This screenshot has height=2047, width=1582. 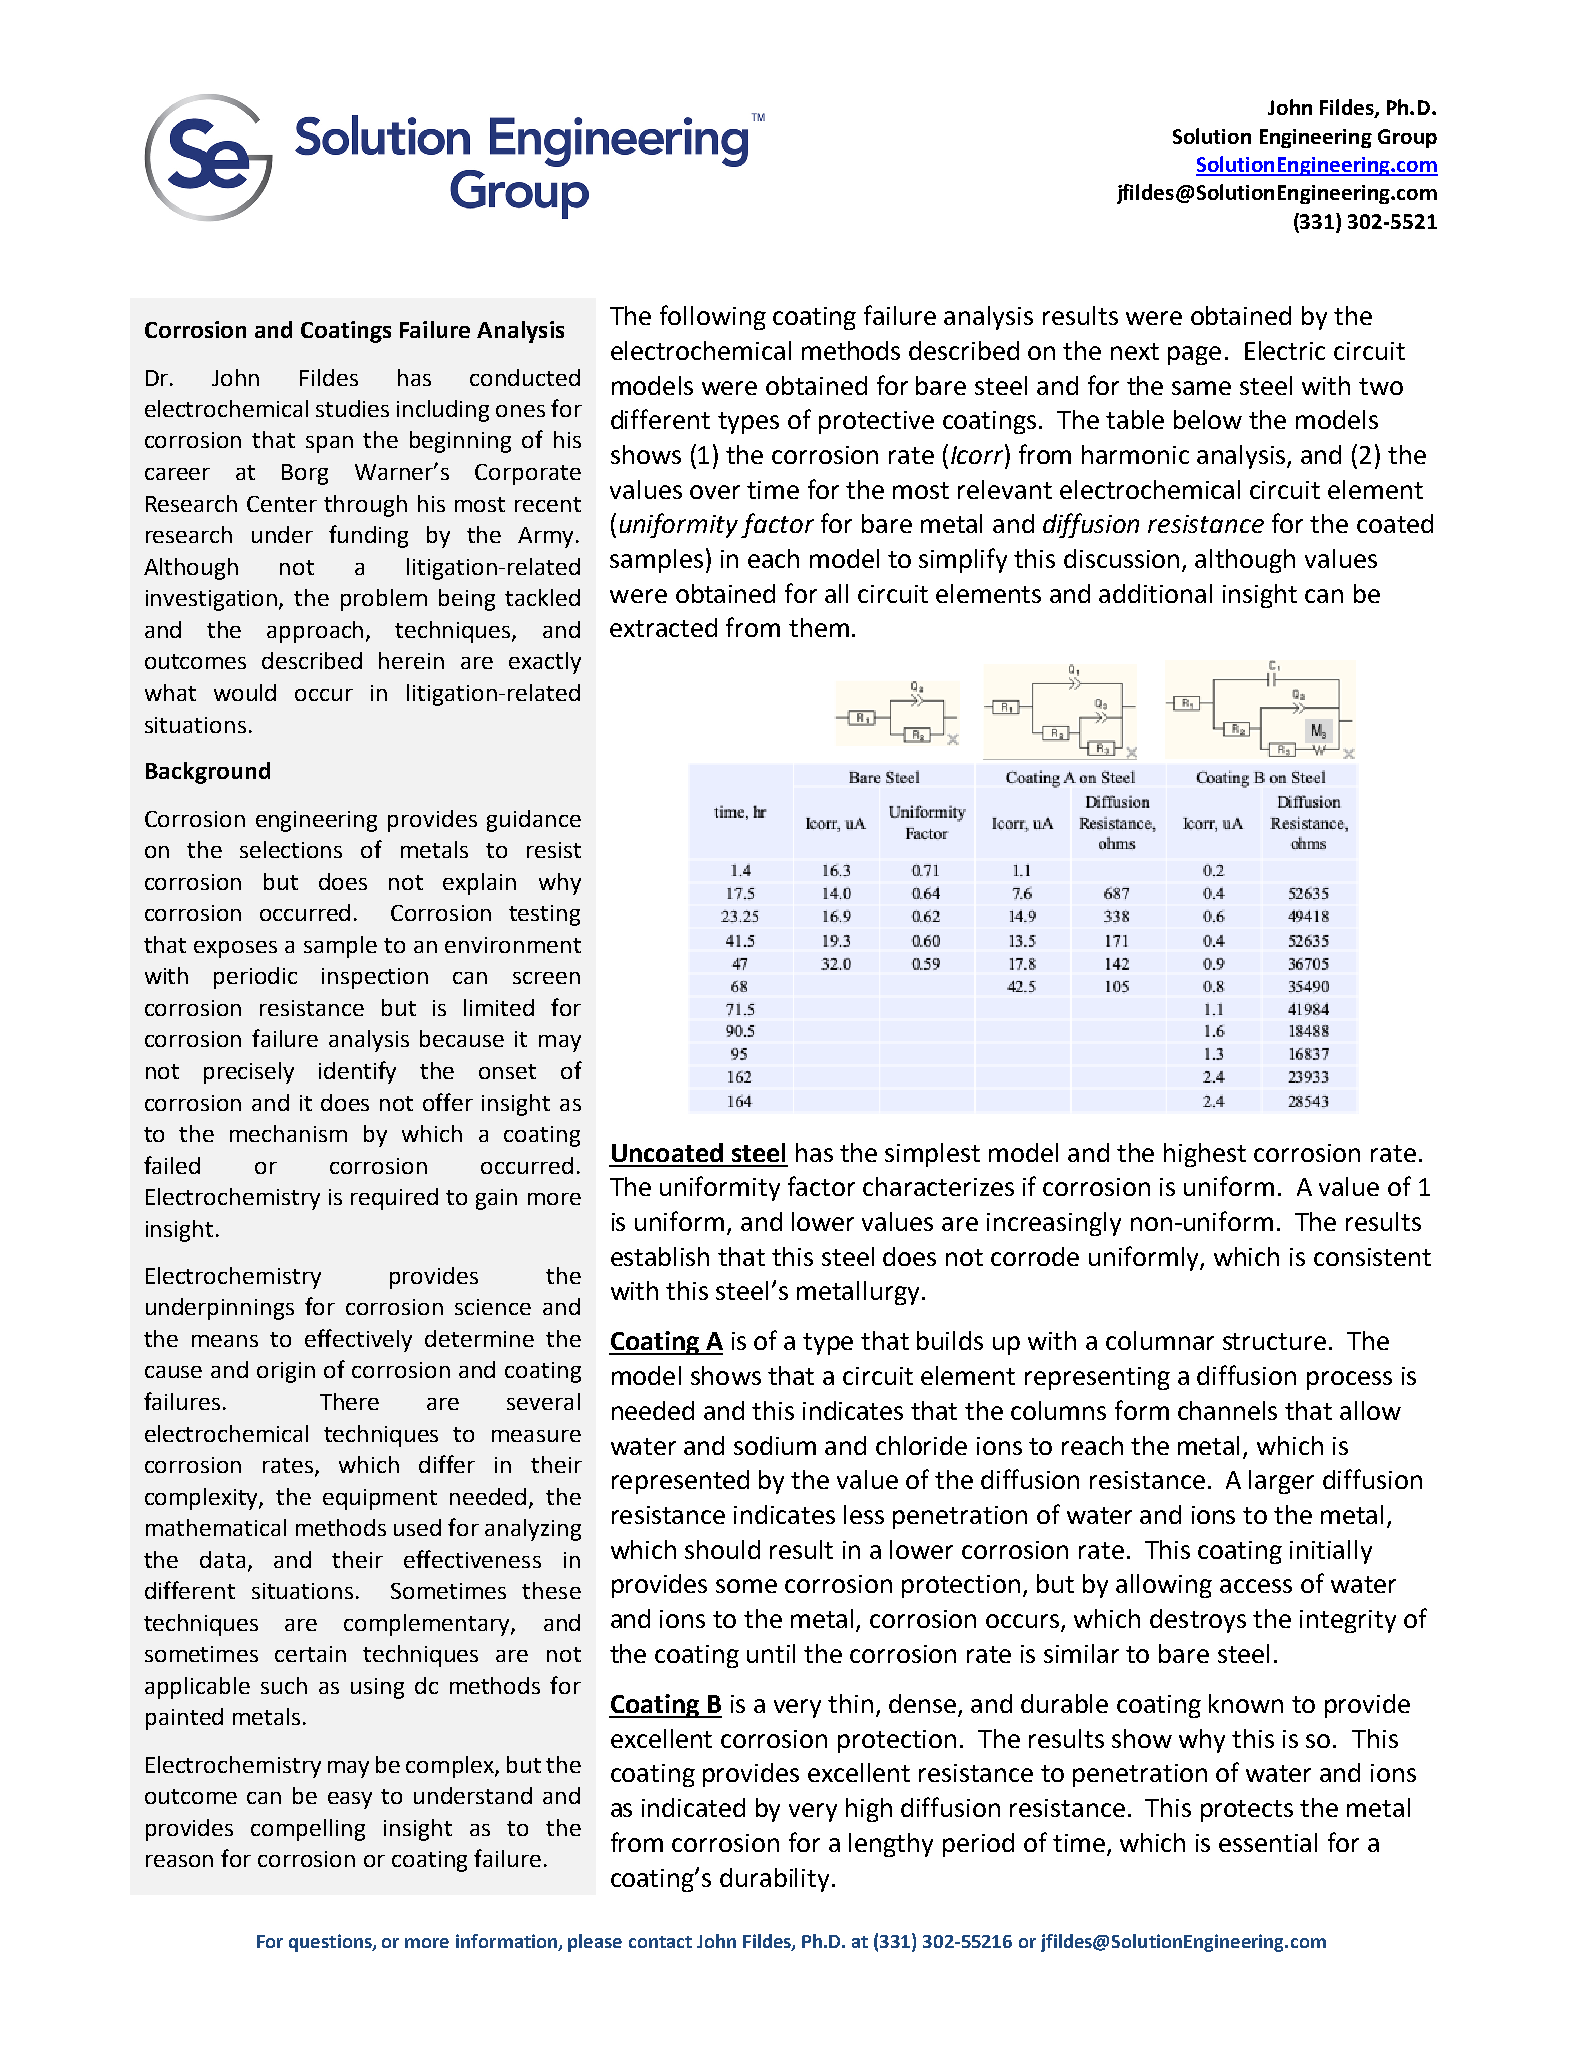 What do you see at coordinates (713, 317) in the screenshot?
I see `following` at bounding box center [713, 317].
